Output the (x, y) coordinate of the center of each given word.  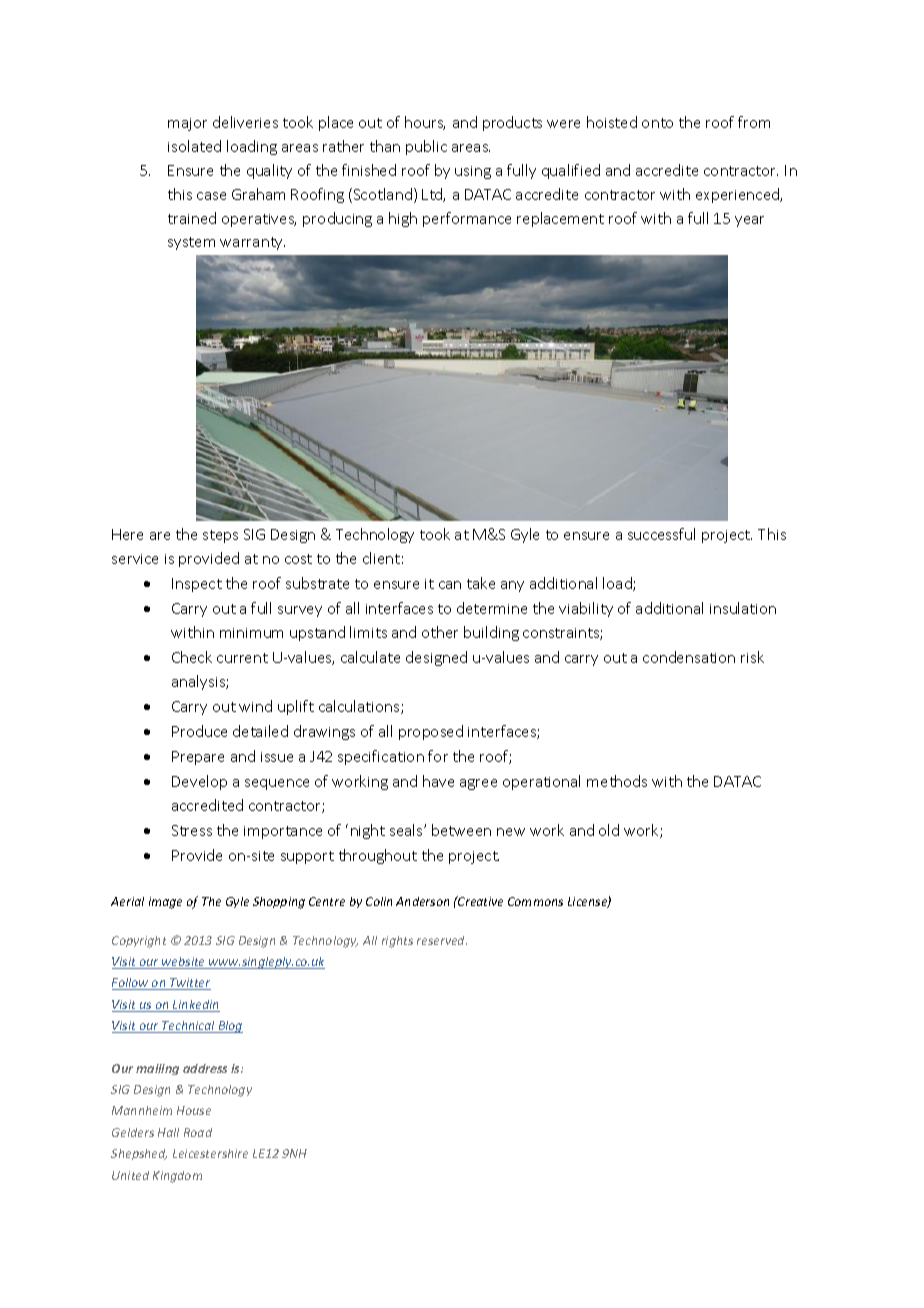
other (440, 632)
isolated (194, 146)
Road (198, 1132)
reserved (442, 940)
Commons (535, 901)
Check (192, 657)
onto (657, 123)
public (426, 147)
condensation (689, 657)
